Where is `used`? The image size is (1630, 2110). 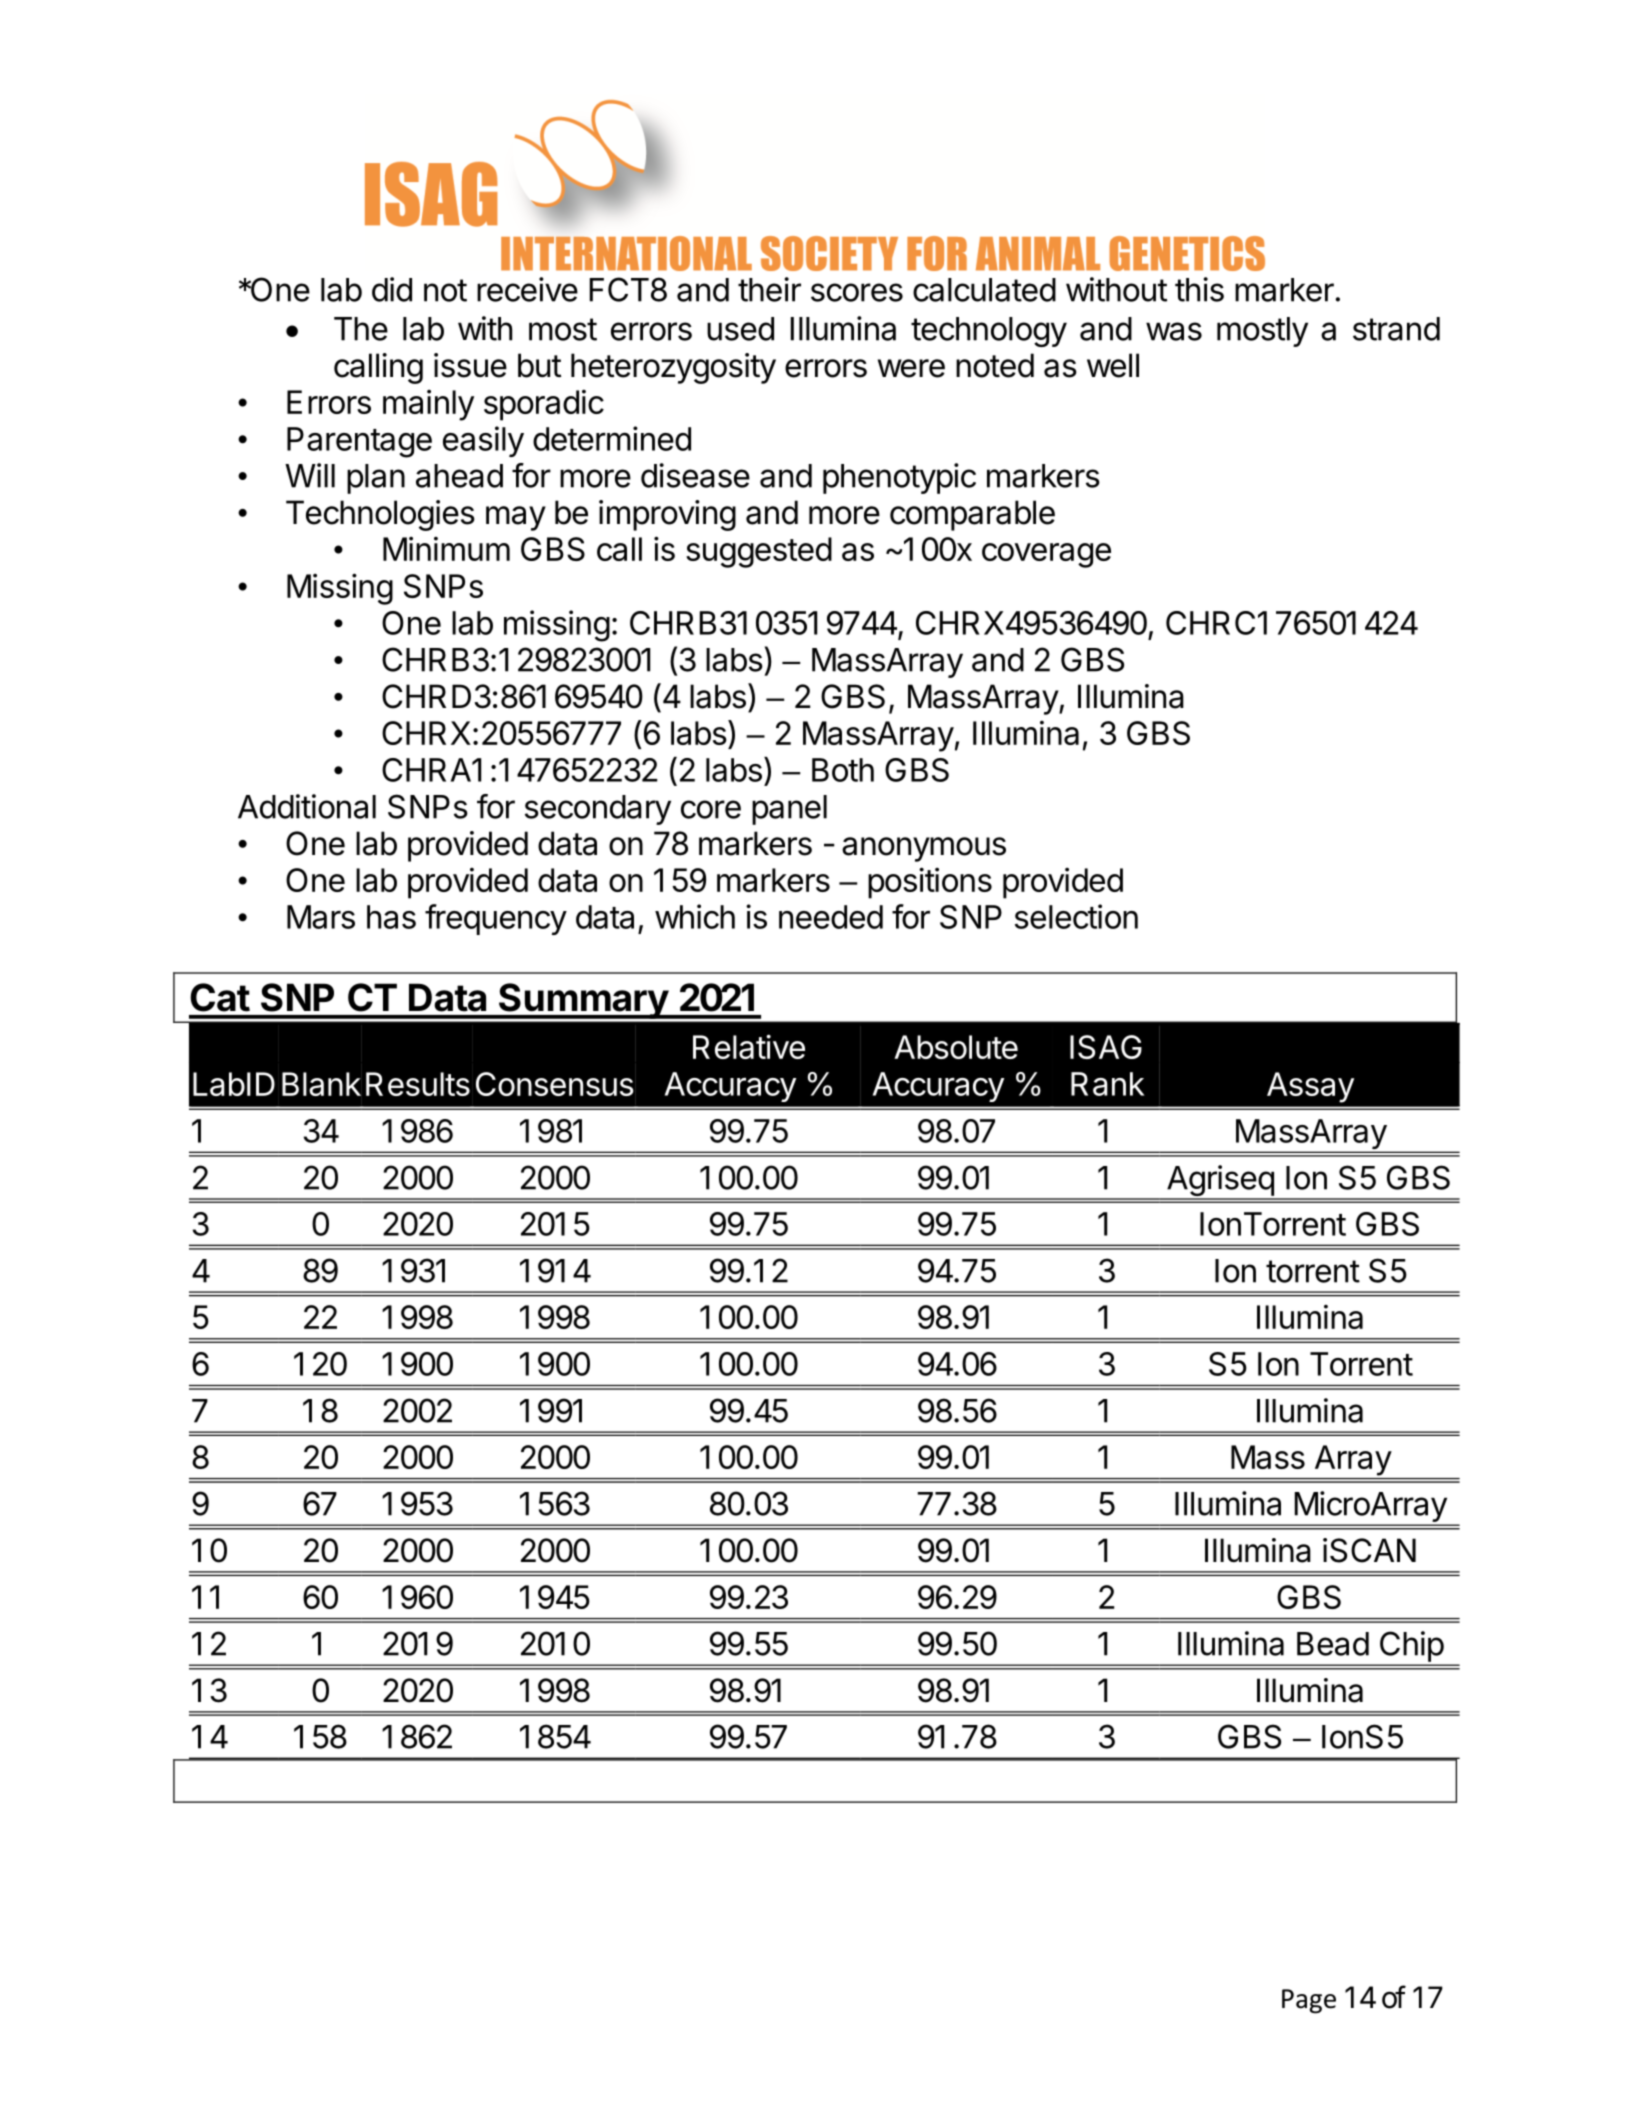
used is located at coordinates (740, 329).
